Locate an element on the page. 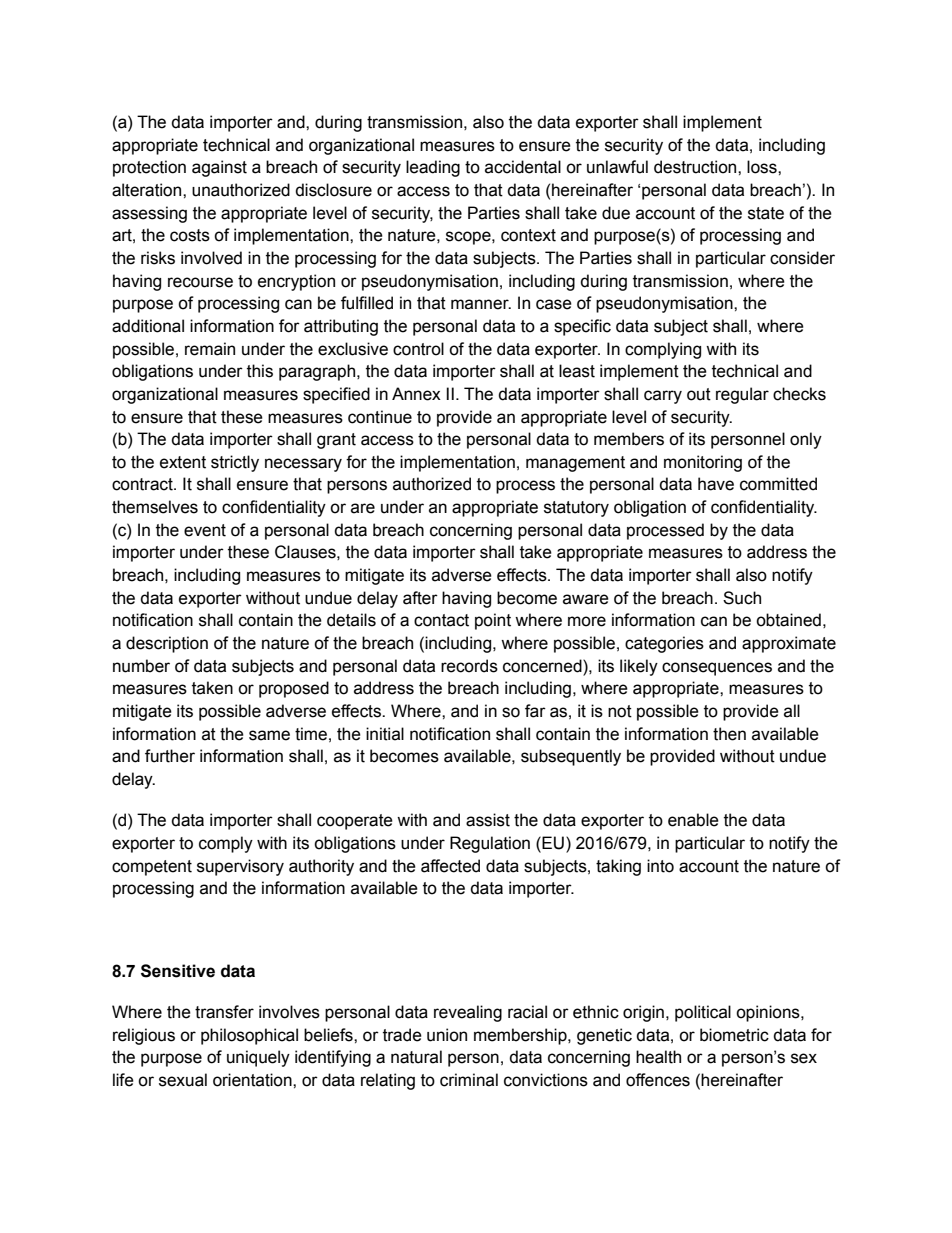 The height and width of the page is (1233, 952). management is located at coordinates (575, 464).
